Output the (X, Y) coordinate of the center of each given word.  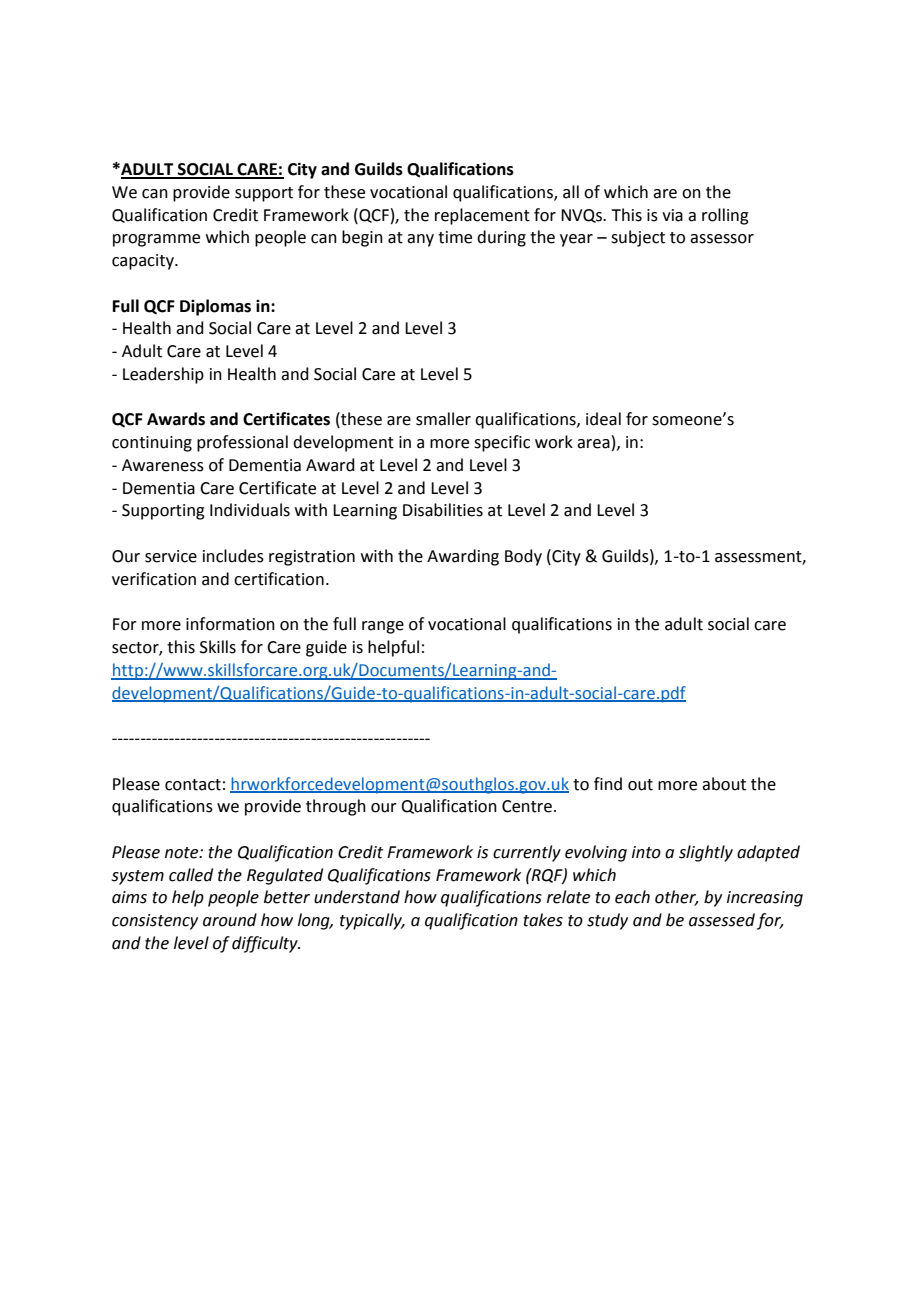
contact (193, 785)
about (724, 784)
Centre (527, 806)
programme (156, 240)
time (455, 237)
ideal (603, 419)
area (593, 444)
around (230, 920)
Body (523, 557)
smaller (443, 419)
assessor (722, 239)
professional (242, 443)
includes (233, 556)
